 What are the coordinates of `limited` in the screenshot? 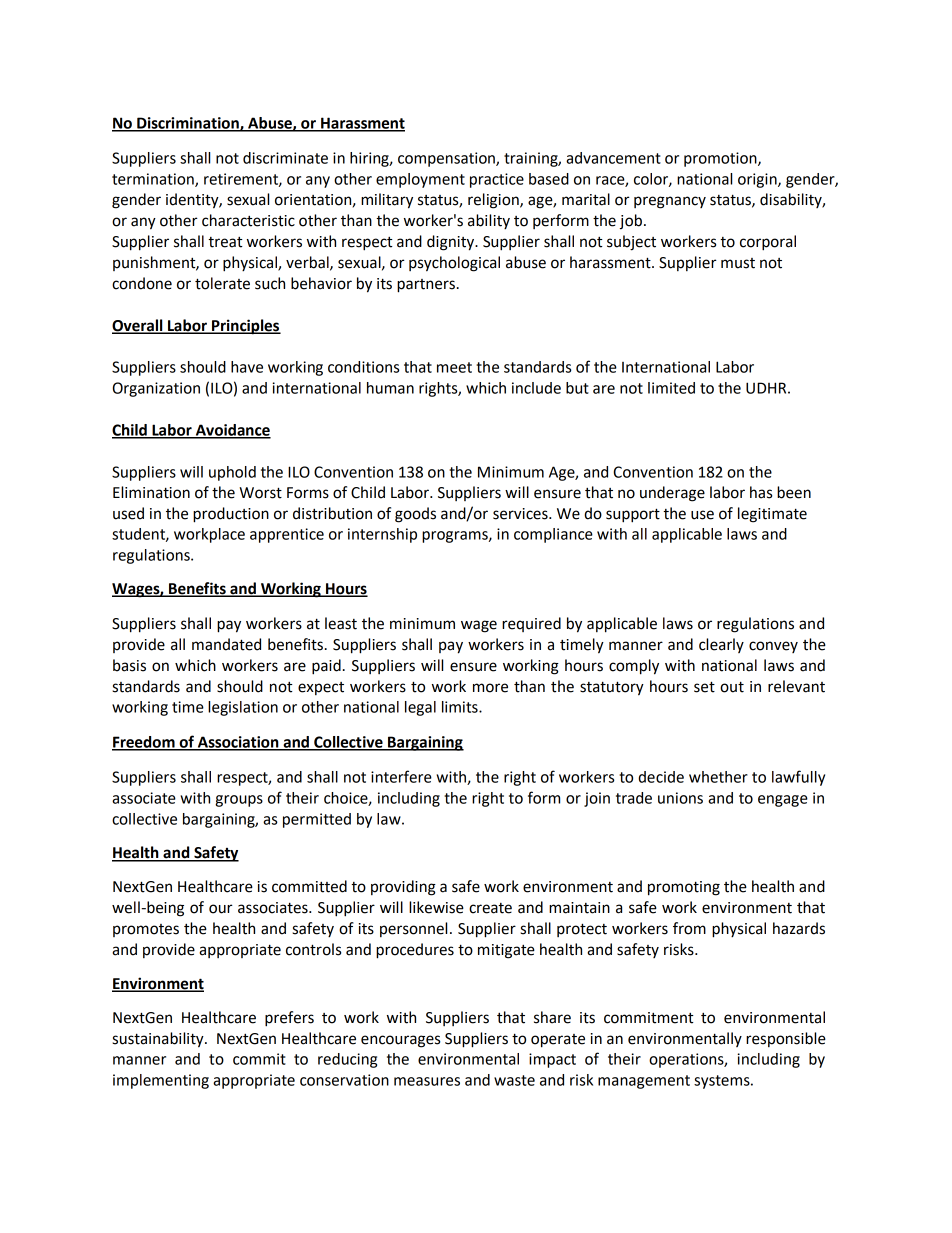 It's located at (671, 388).
